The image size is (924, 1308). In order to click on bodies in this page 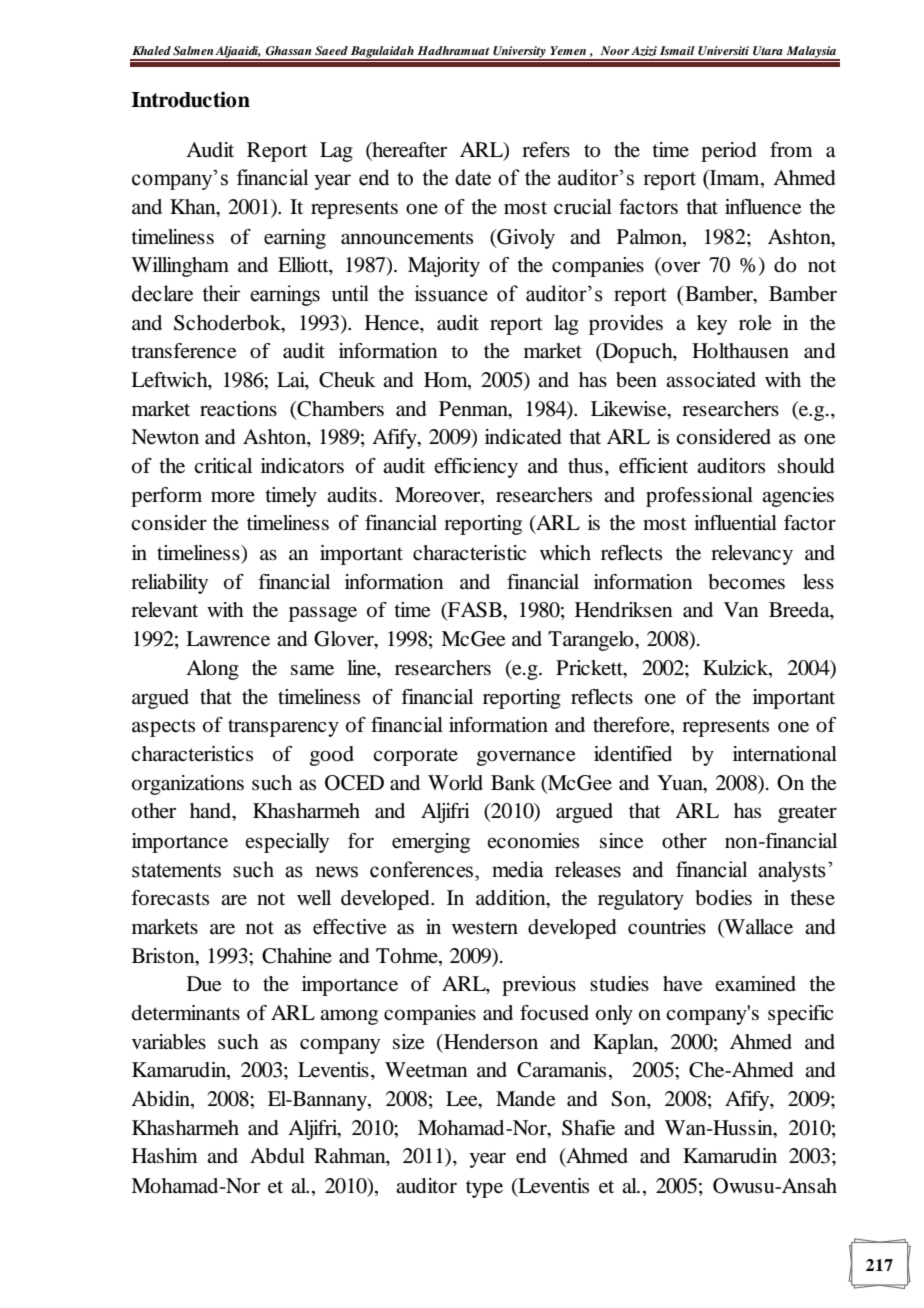, I will do `click(724, 898)`.
